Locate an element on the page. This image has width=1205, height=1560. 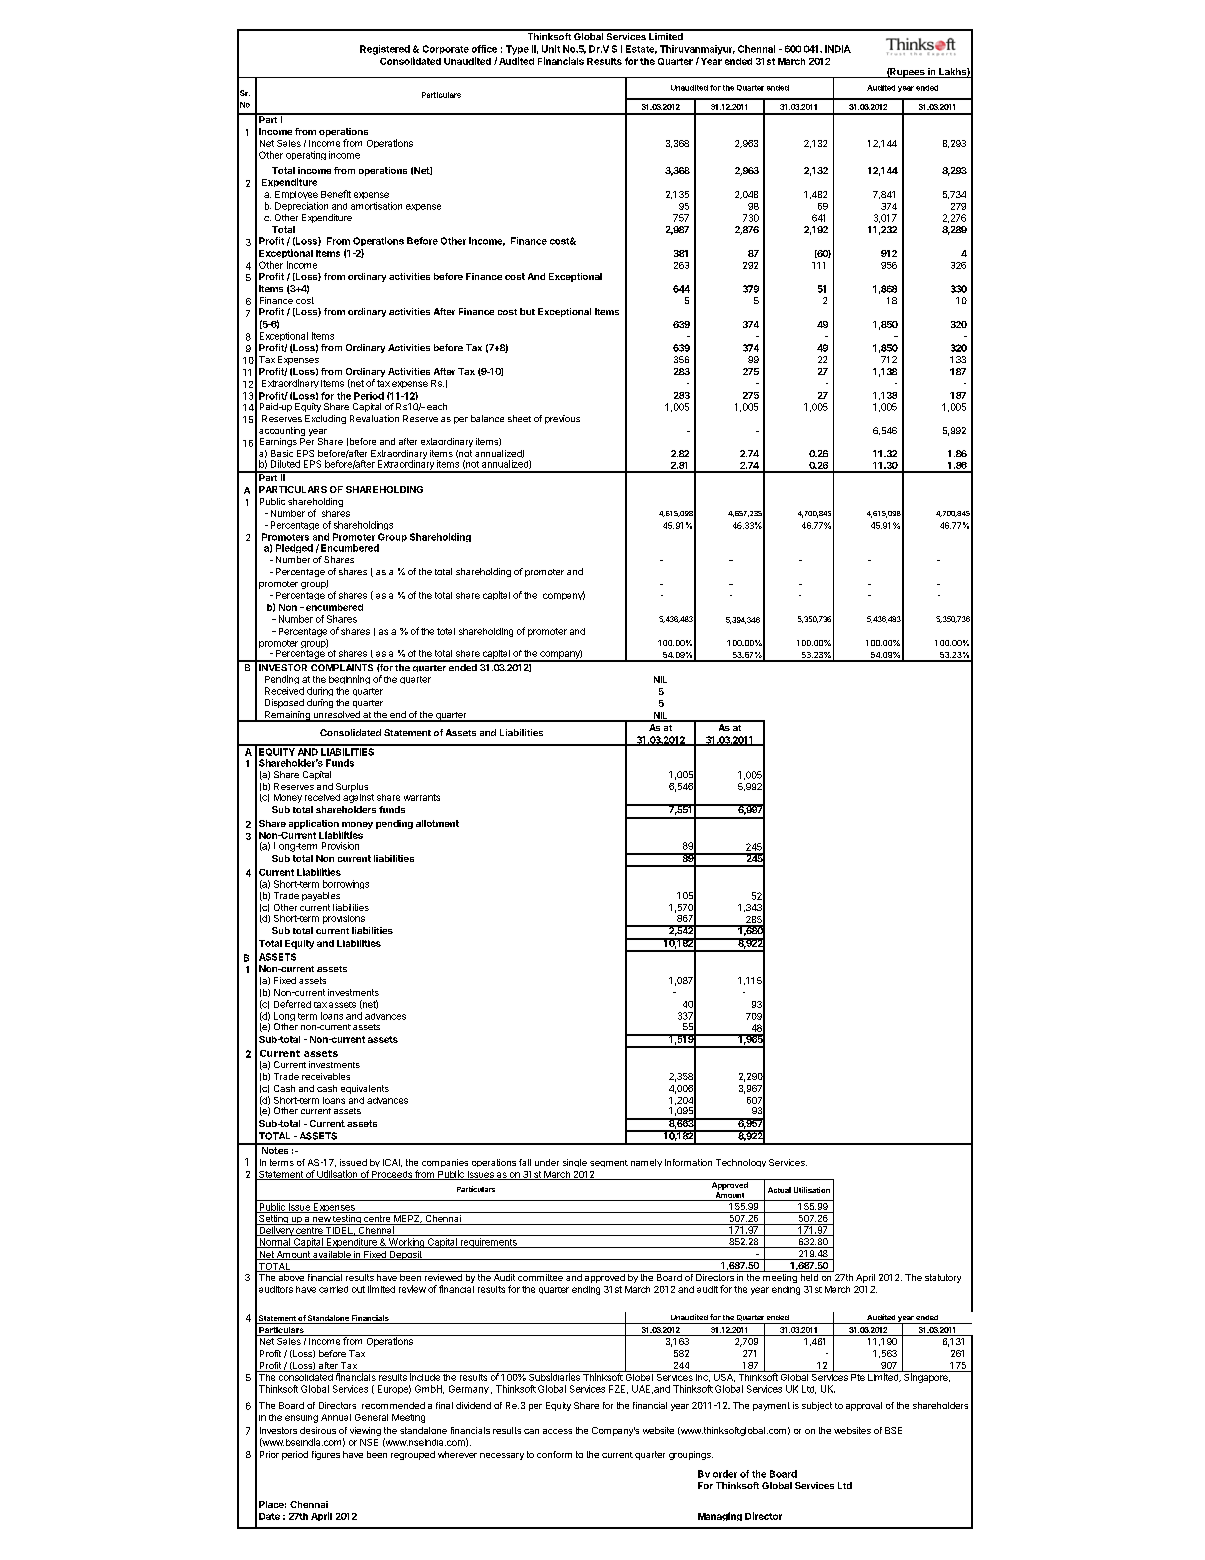
conform is located at coordinates (554, 1454).
